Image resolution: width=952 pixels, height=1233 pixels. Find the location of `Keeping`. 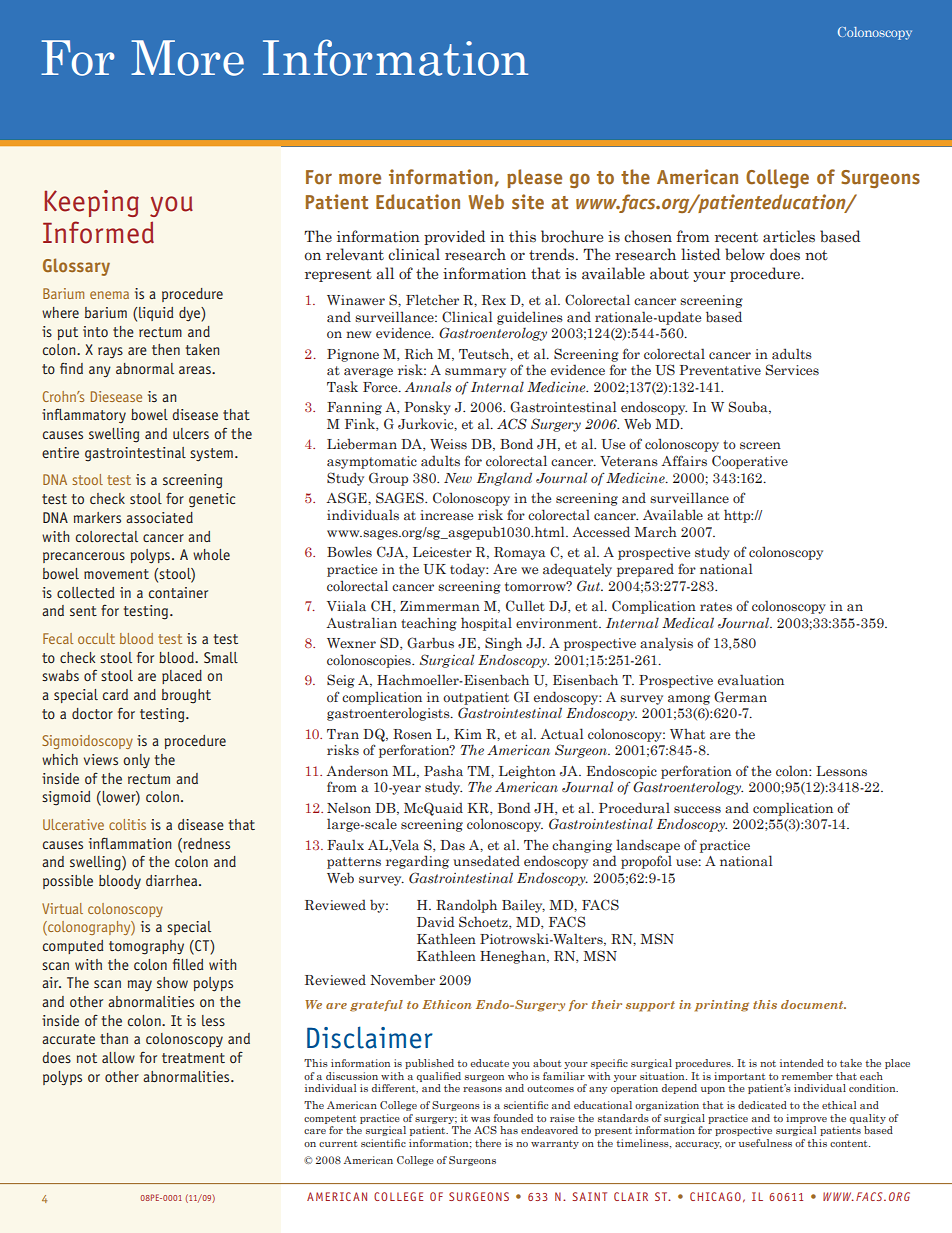

Keeping is located at coordinates (91, 203).
